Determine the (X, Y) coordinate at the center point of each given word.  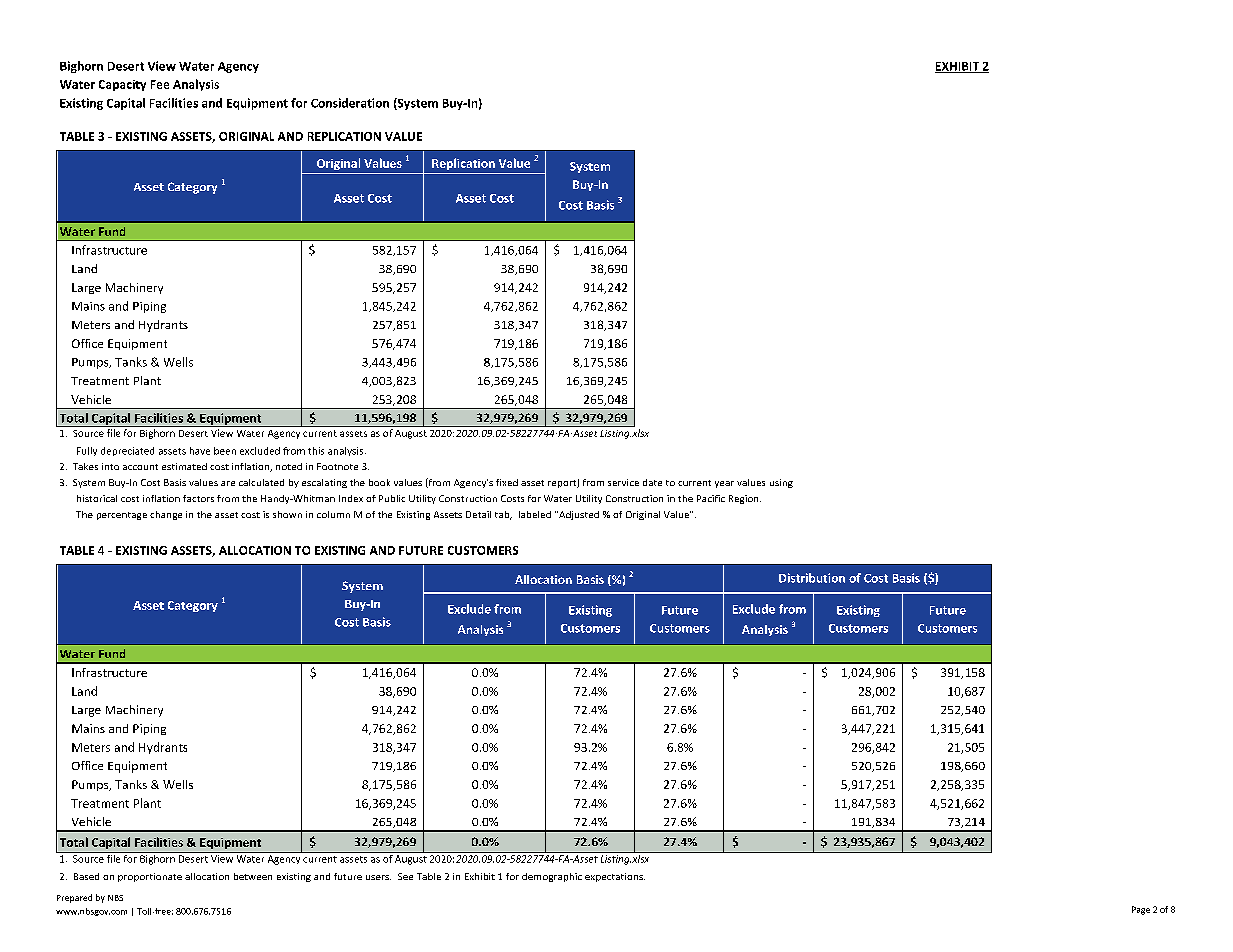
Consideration (350, 103)
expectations (615, 877)
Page (1141, 910)
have (200, 451)
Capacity (122, 85)
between (253, 876)
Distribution (812, 578)
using (781, 483)
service (623, 482)
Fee (160, 84)
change (166, 515)
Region (745, 499)
